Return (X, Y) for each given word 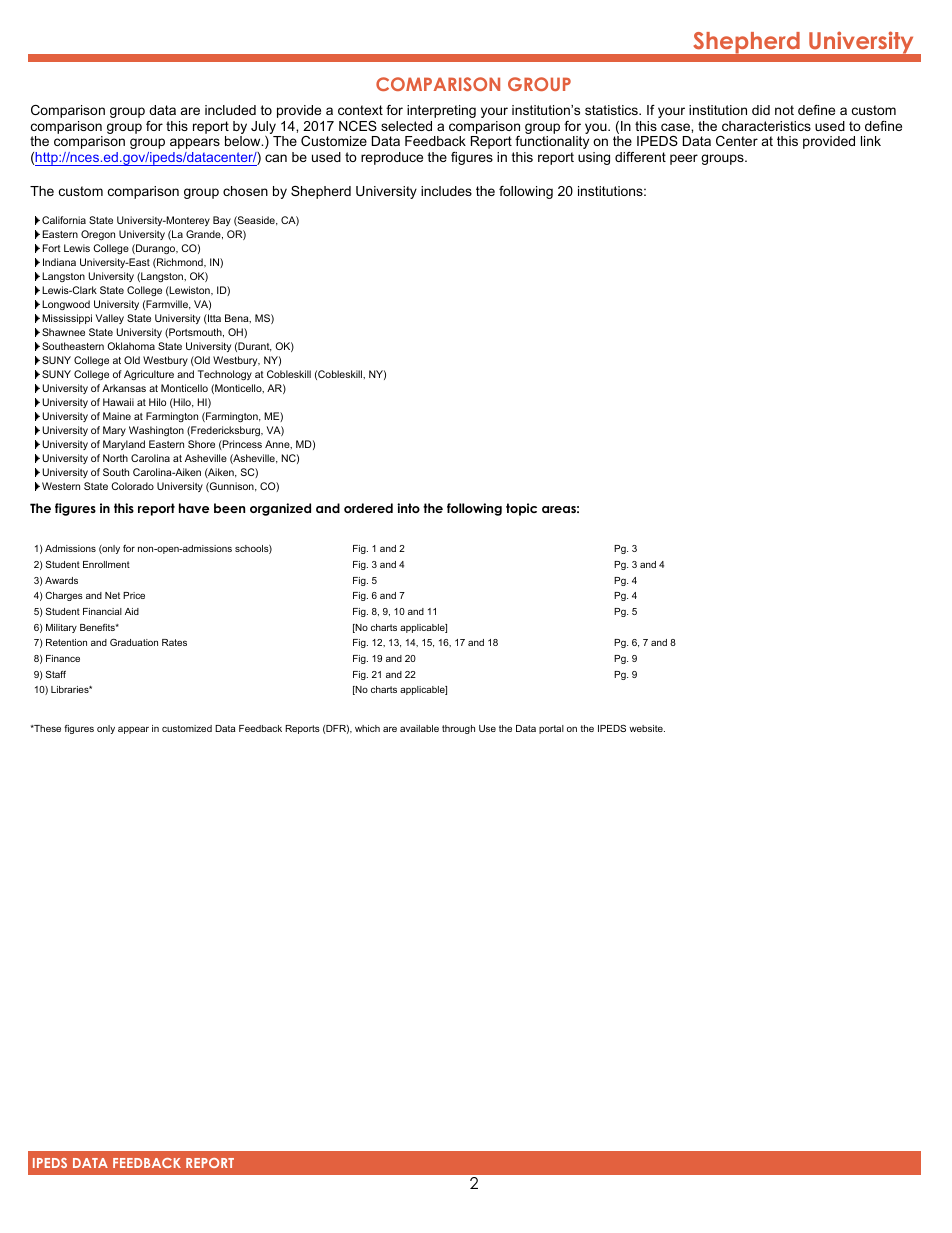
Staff (56, 674)
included (230, 110)
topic (521, 509)
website (647, 728)
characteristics (766, 126)
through (458, 729)
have (194, 508)
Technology (225, 375)
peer (684, 159)
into (408, 508)
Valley (110, 319)
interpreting (441, 111)
